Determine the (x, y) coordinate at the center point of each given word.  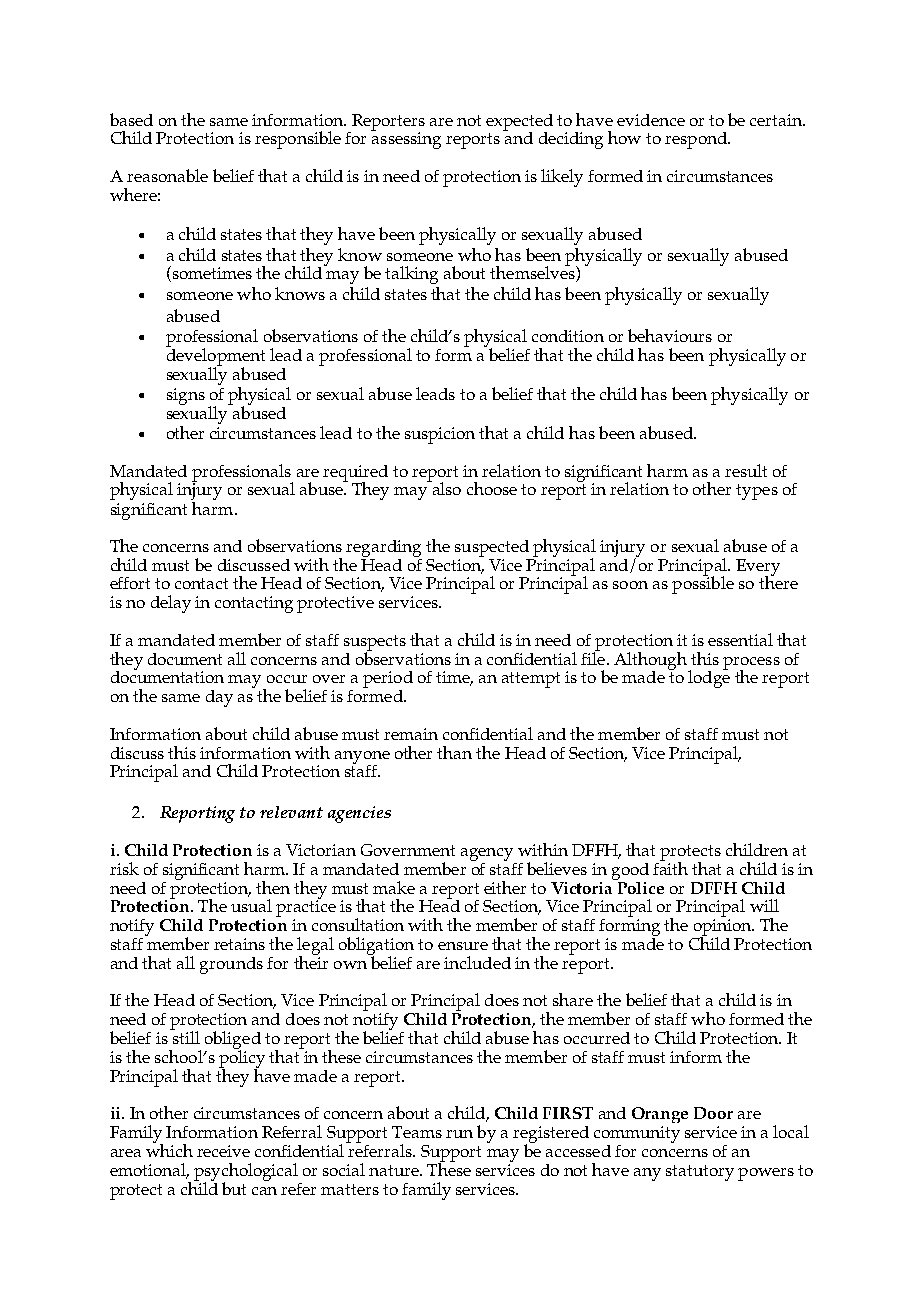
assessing (406, 139)
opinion (724, 928)
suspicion (440, 435)
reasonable (167, 175)
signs (186, 396)
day (219, 698)
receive (223, 1151)
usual (251, 905)
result (746, 470)
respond (697, 140)
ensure (463, 946)
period (388, 681)
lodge (709, 678)
